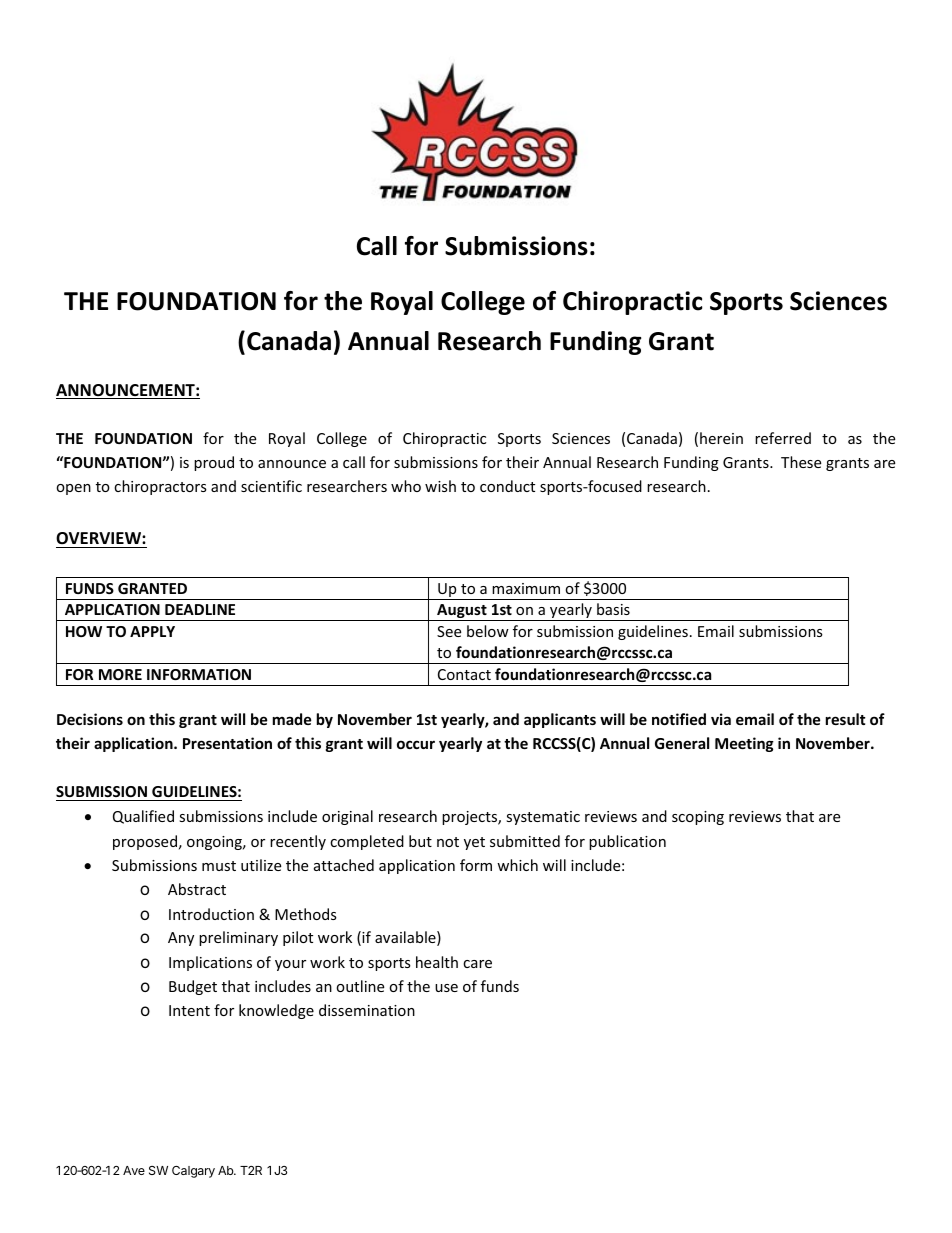 This page has height=1233, width=952. What do you see at coordinates (721, 719) in the page?
I see `via` at bounding box center [721, 719].
